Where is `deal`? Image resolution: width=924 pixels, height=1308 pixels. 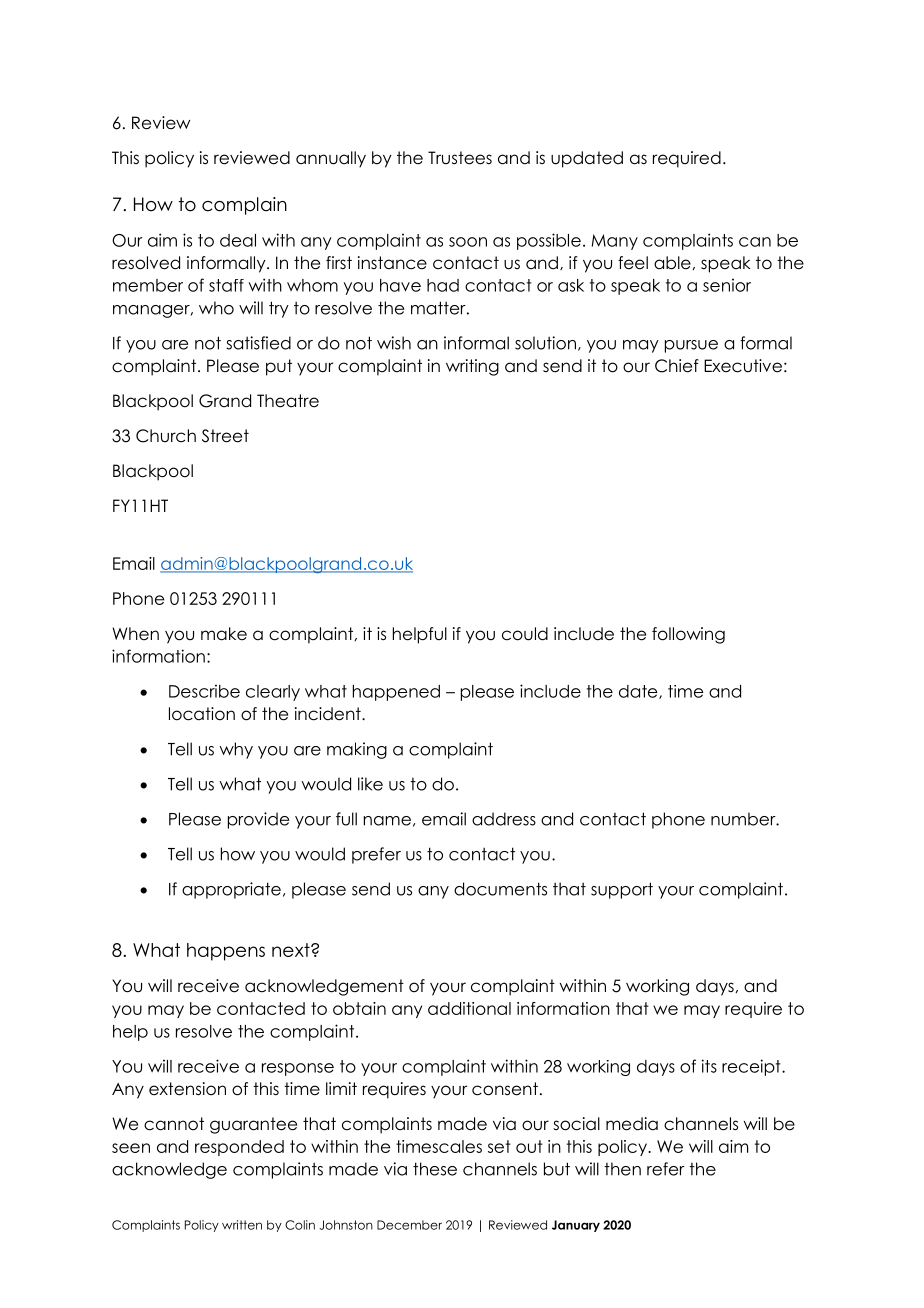 deal is located at coordinates (238, 240).
